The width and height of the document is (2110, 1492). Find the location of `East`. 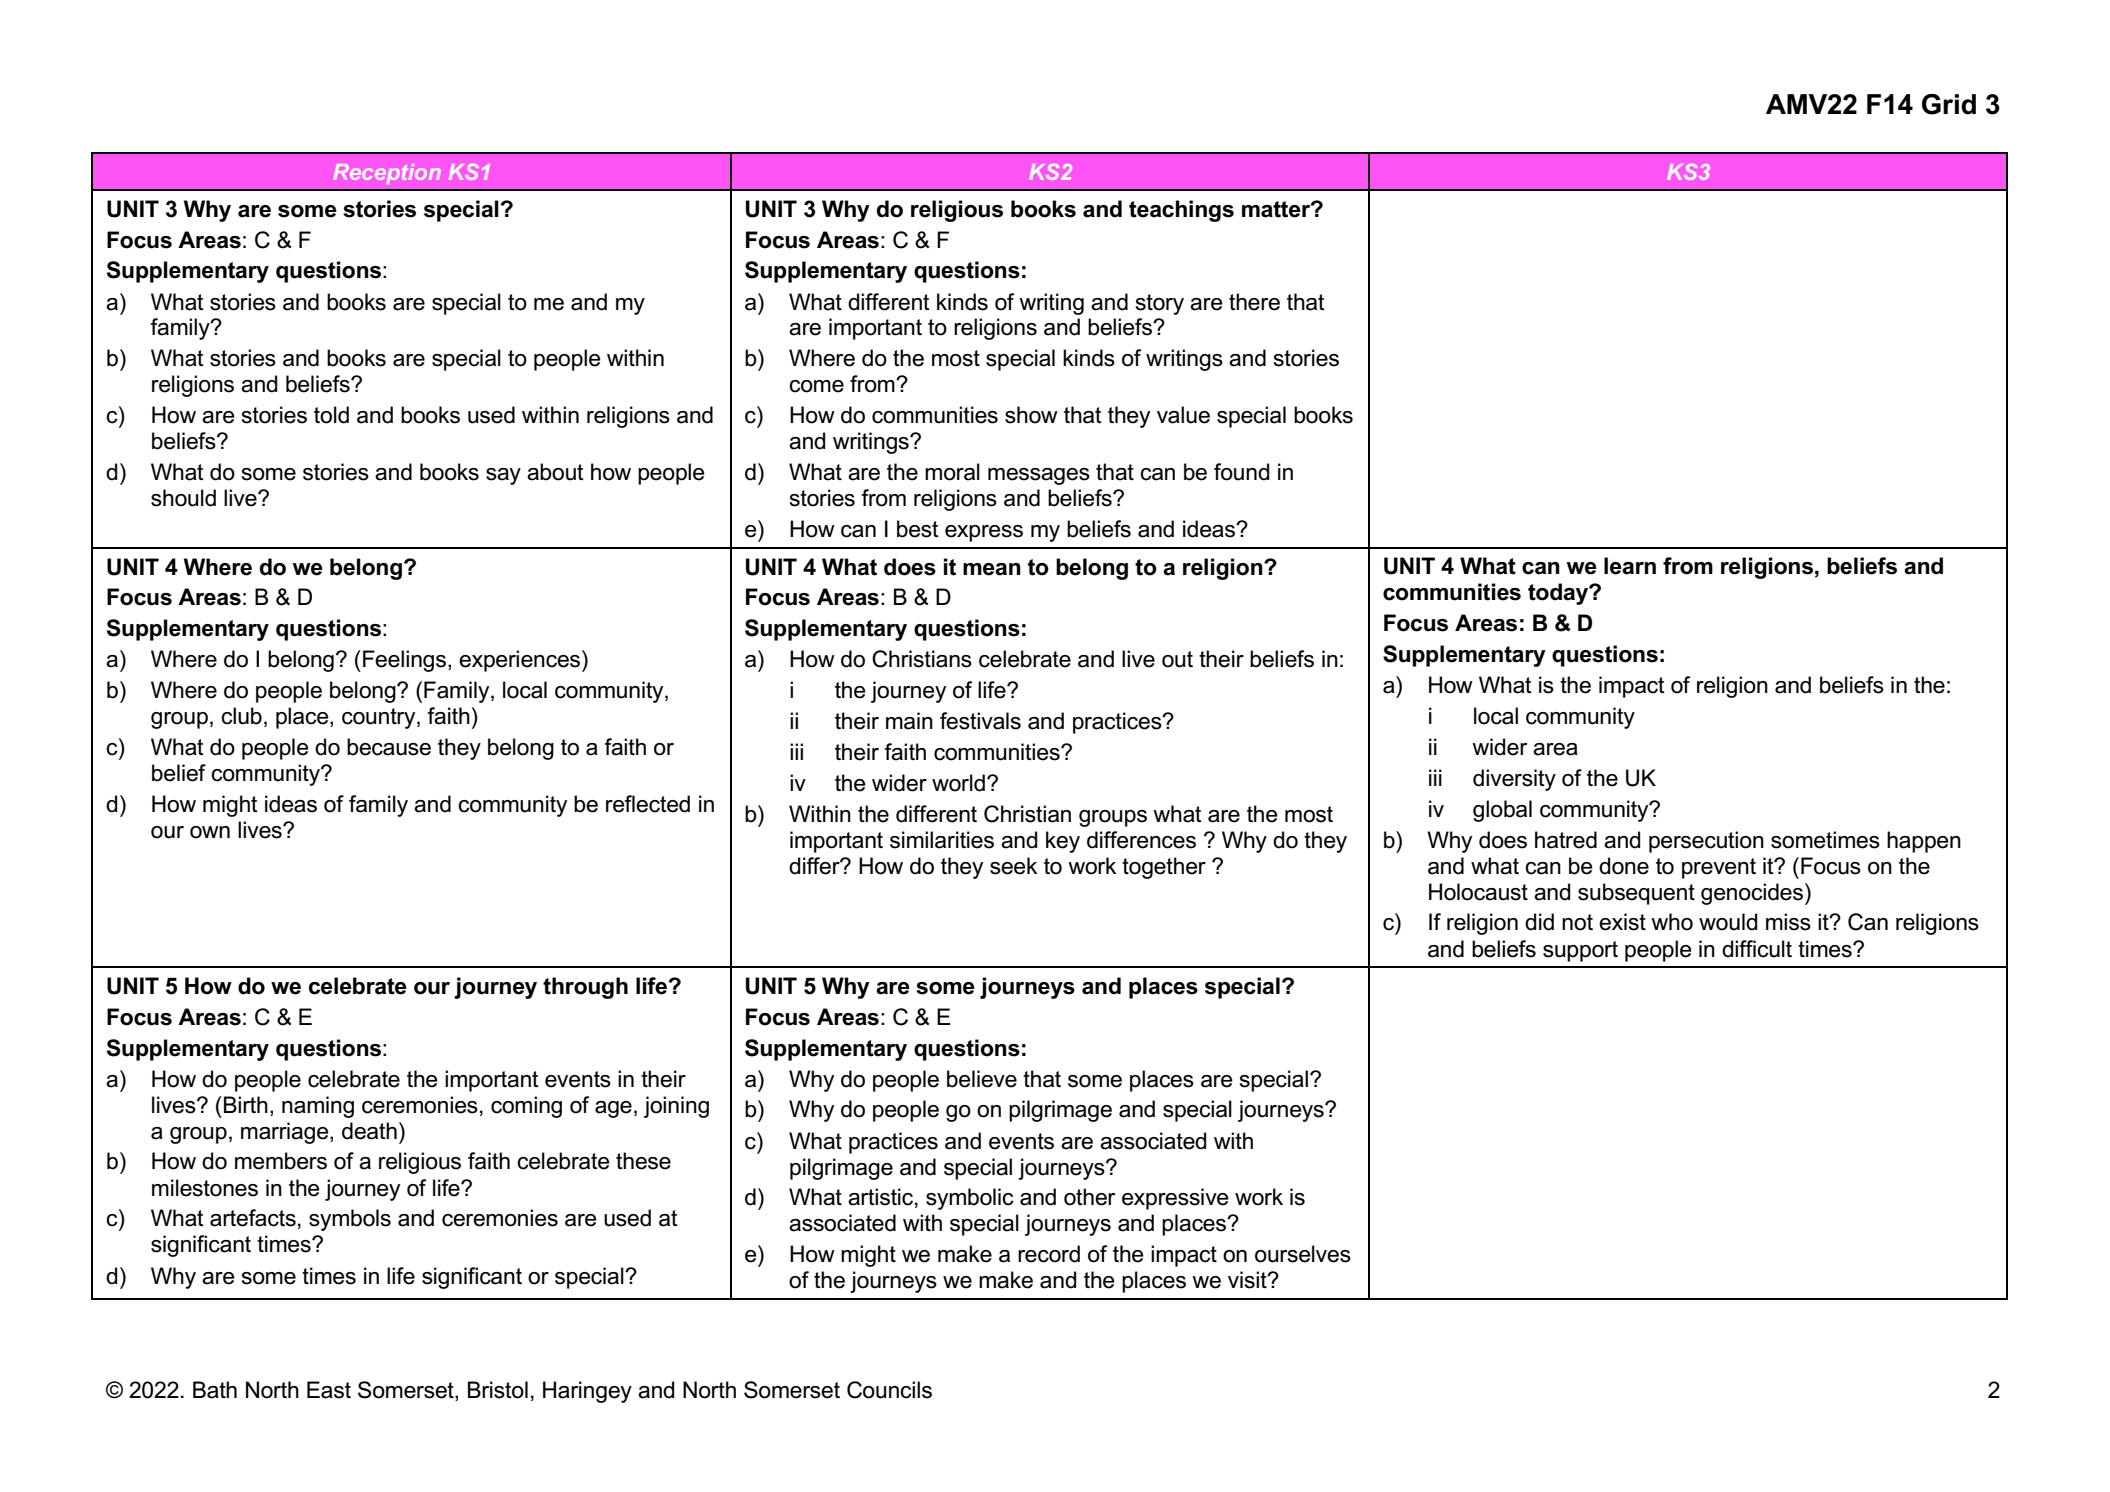

East is located at coordinates (329, 1390).
